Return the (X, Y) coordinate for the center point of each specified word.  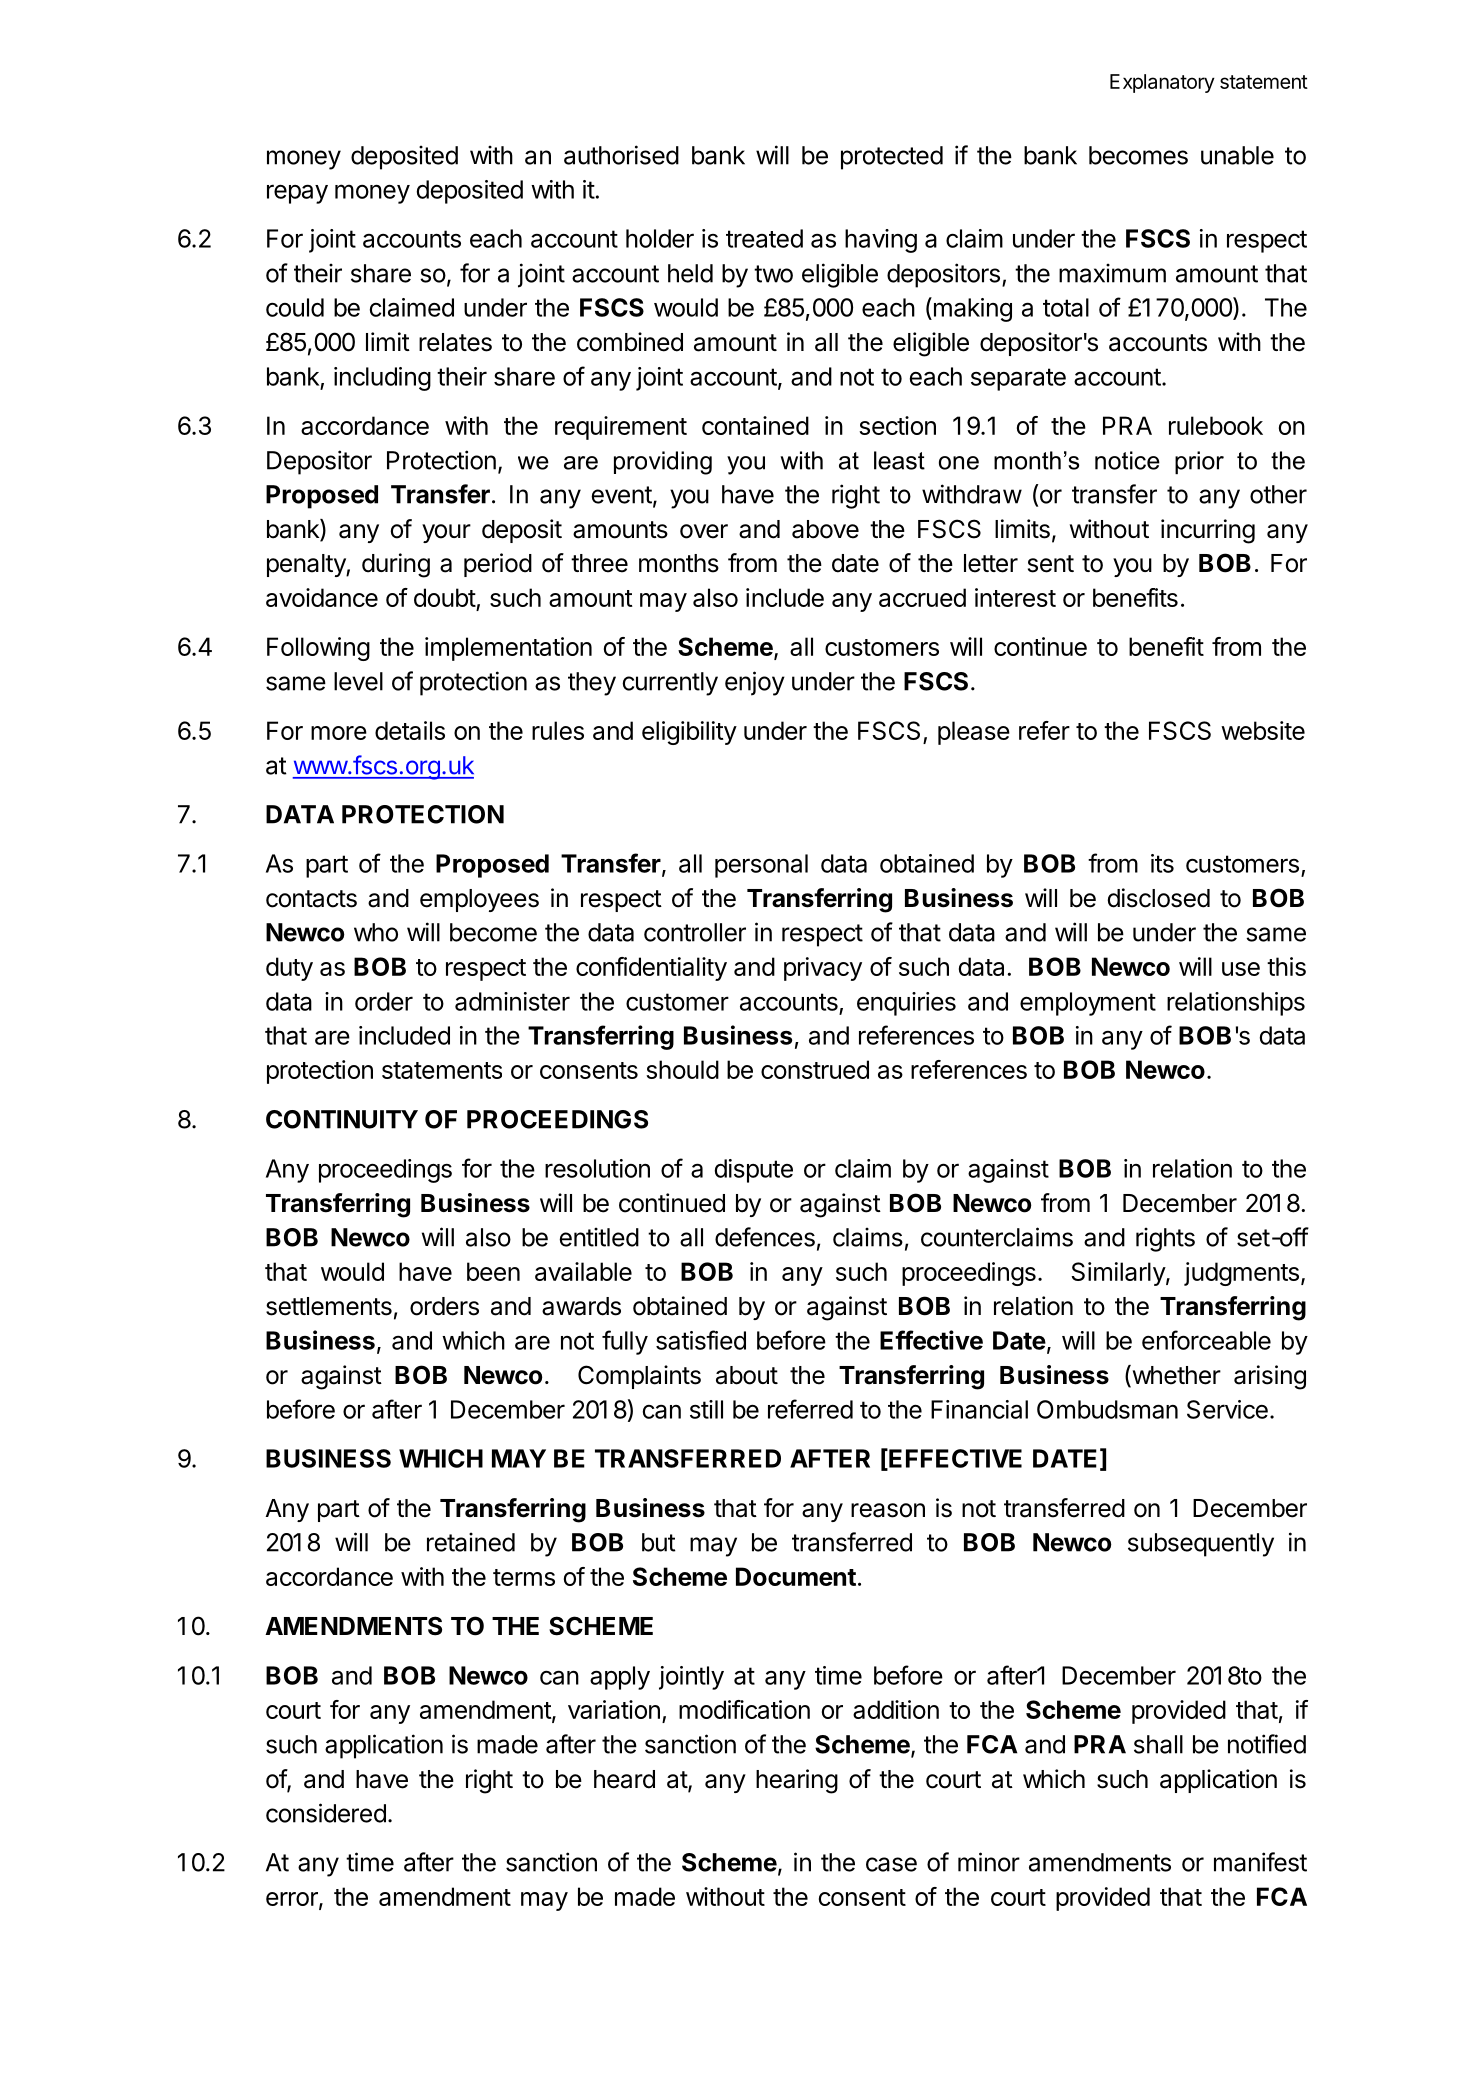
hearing (797, 1781)
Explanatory (1162, 83)
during (396, 565)
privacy (823, 969)
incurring (1208, 531)
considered (326, 1813)
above (825, 529)
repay (297, 194)
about (747, 1375)
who (376, 932)
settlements (329, 1306)
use (1241, 969)
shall (1158, 1744)
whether (1175, 1376)
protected (892, 158)
